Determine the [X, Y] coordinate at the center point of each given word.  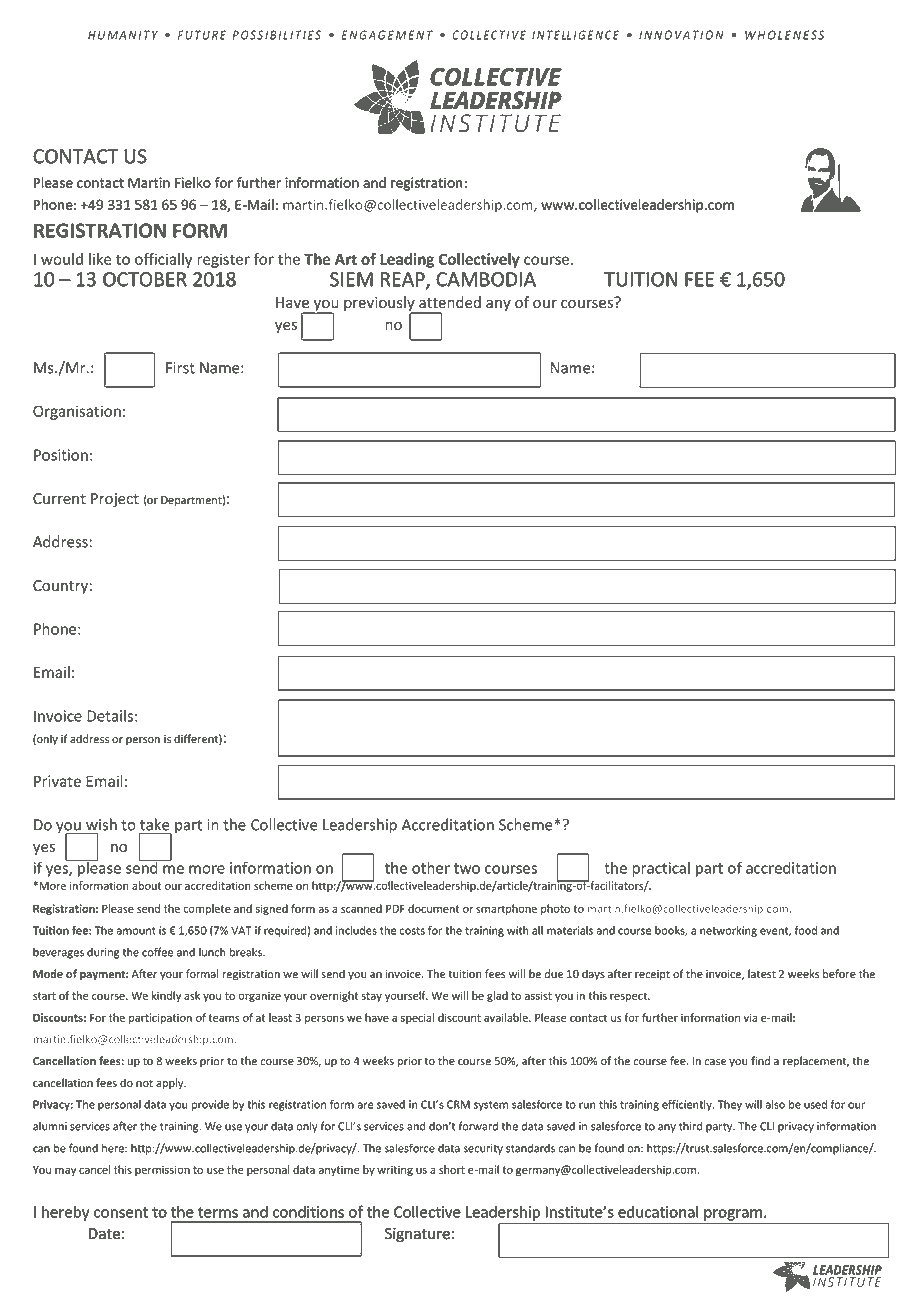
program [733, 1215]
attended [450, 302]
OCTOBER [145, 279]
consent [121, 1212]
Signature [417, 1235]
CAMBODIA [486, 279]
